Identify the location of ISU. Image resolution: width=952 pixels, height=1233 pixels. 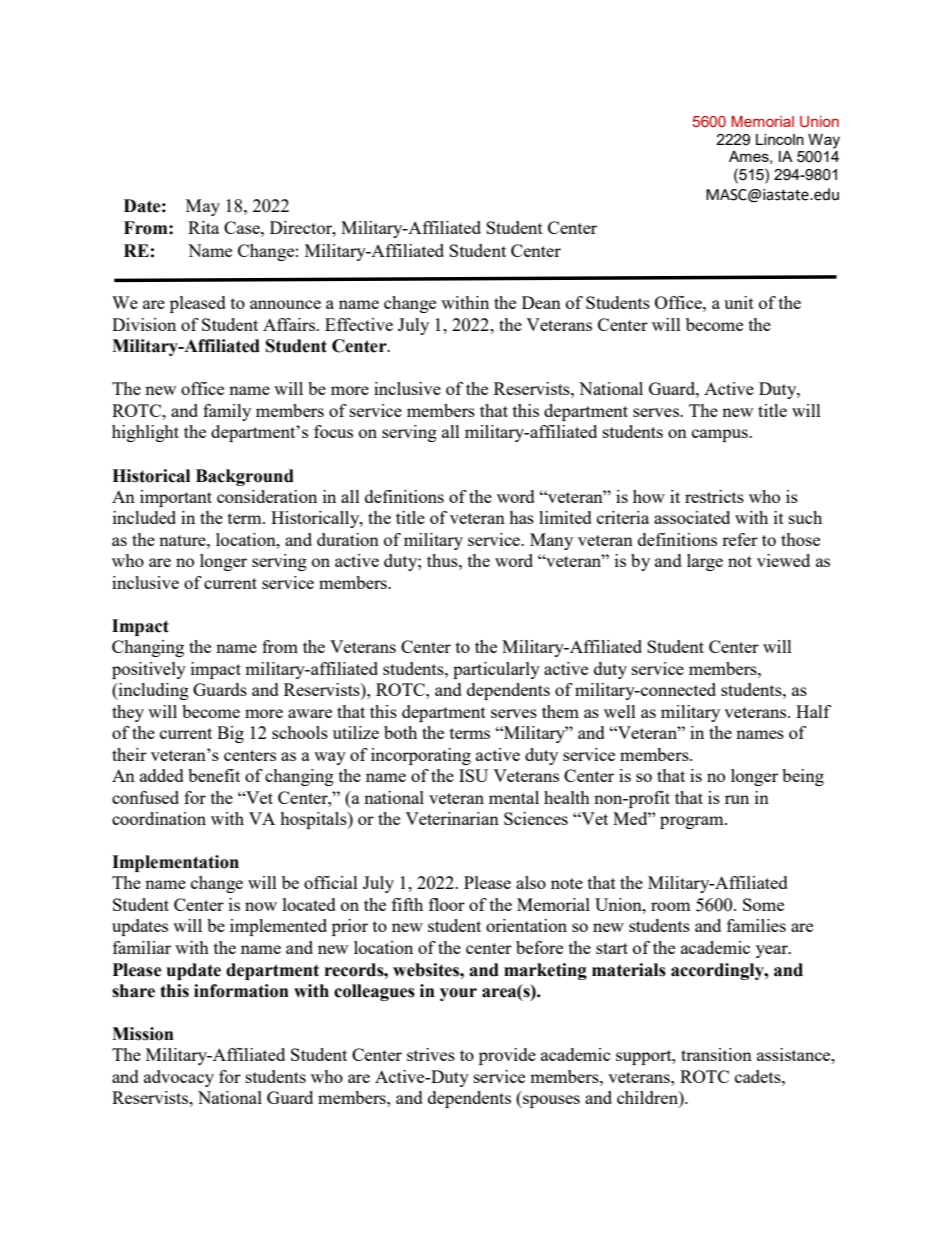
(473, 775).
